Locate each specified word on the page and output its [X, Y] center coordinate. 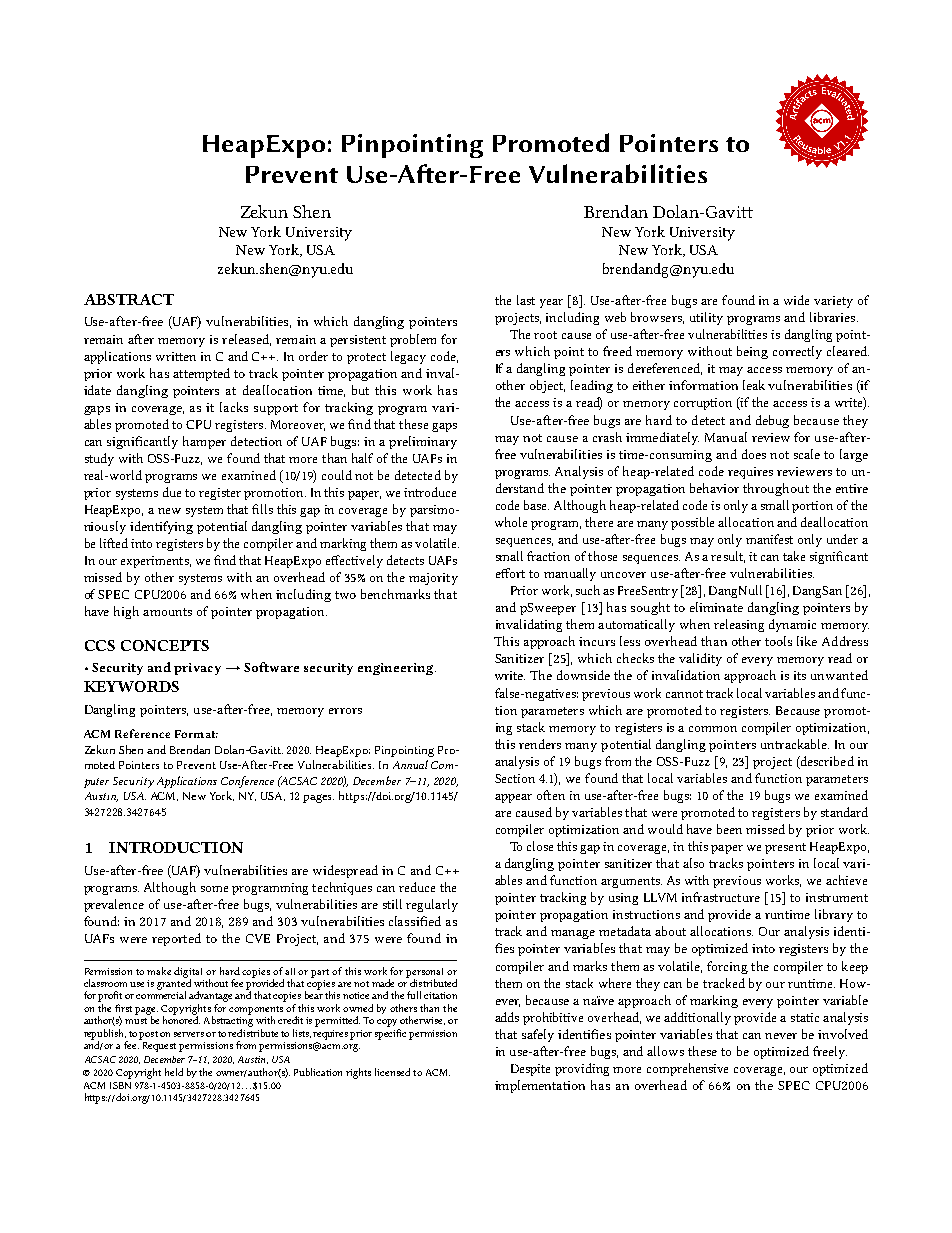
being [752, 352]
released [246, 340]
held [174, 1072]
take [794, 556]
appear [513, 798]
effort [510, 573]
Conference [247, 782]
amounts [167, 612]
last [526, 300]
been [729, 829]
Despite [530, 1070]
